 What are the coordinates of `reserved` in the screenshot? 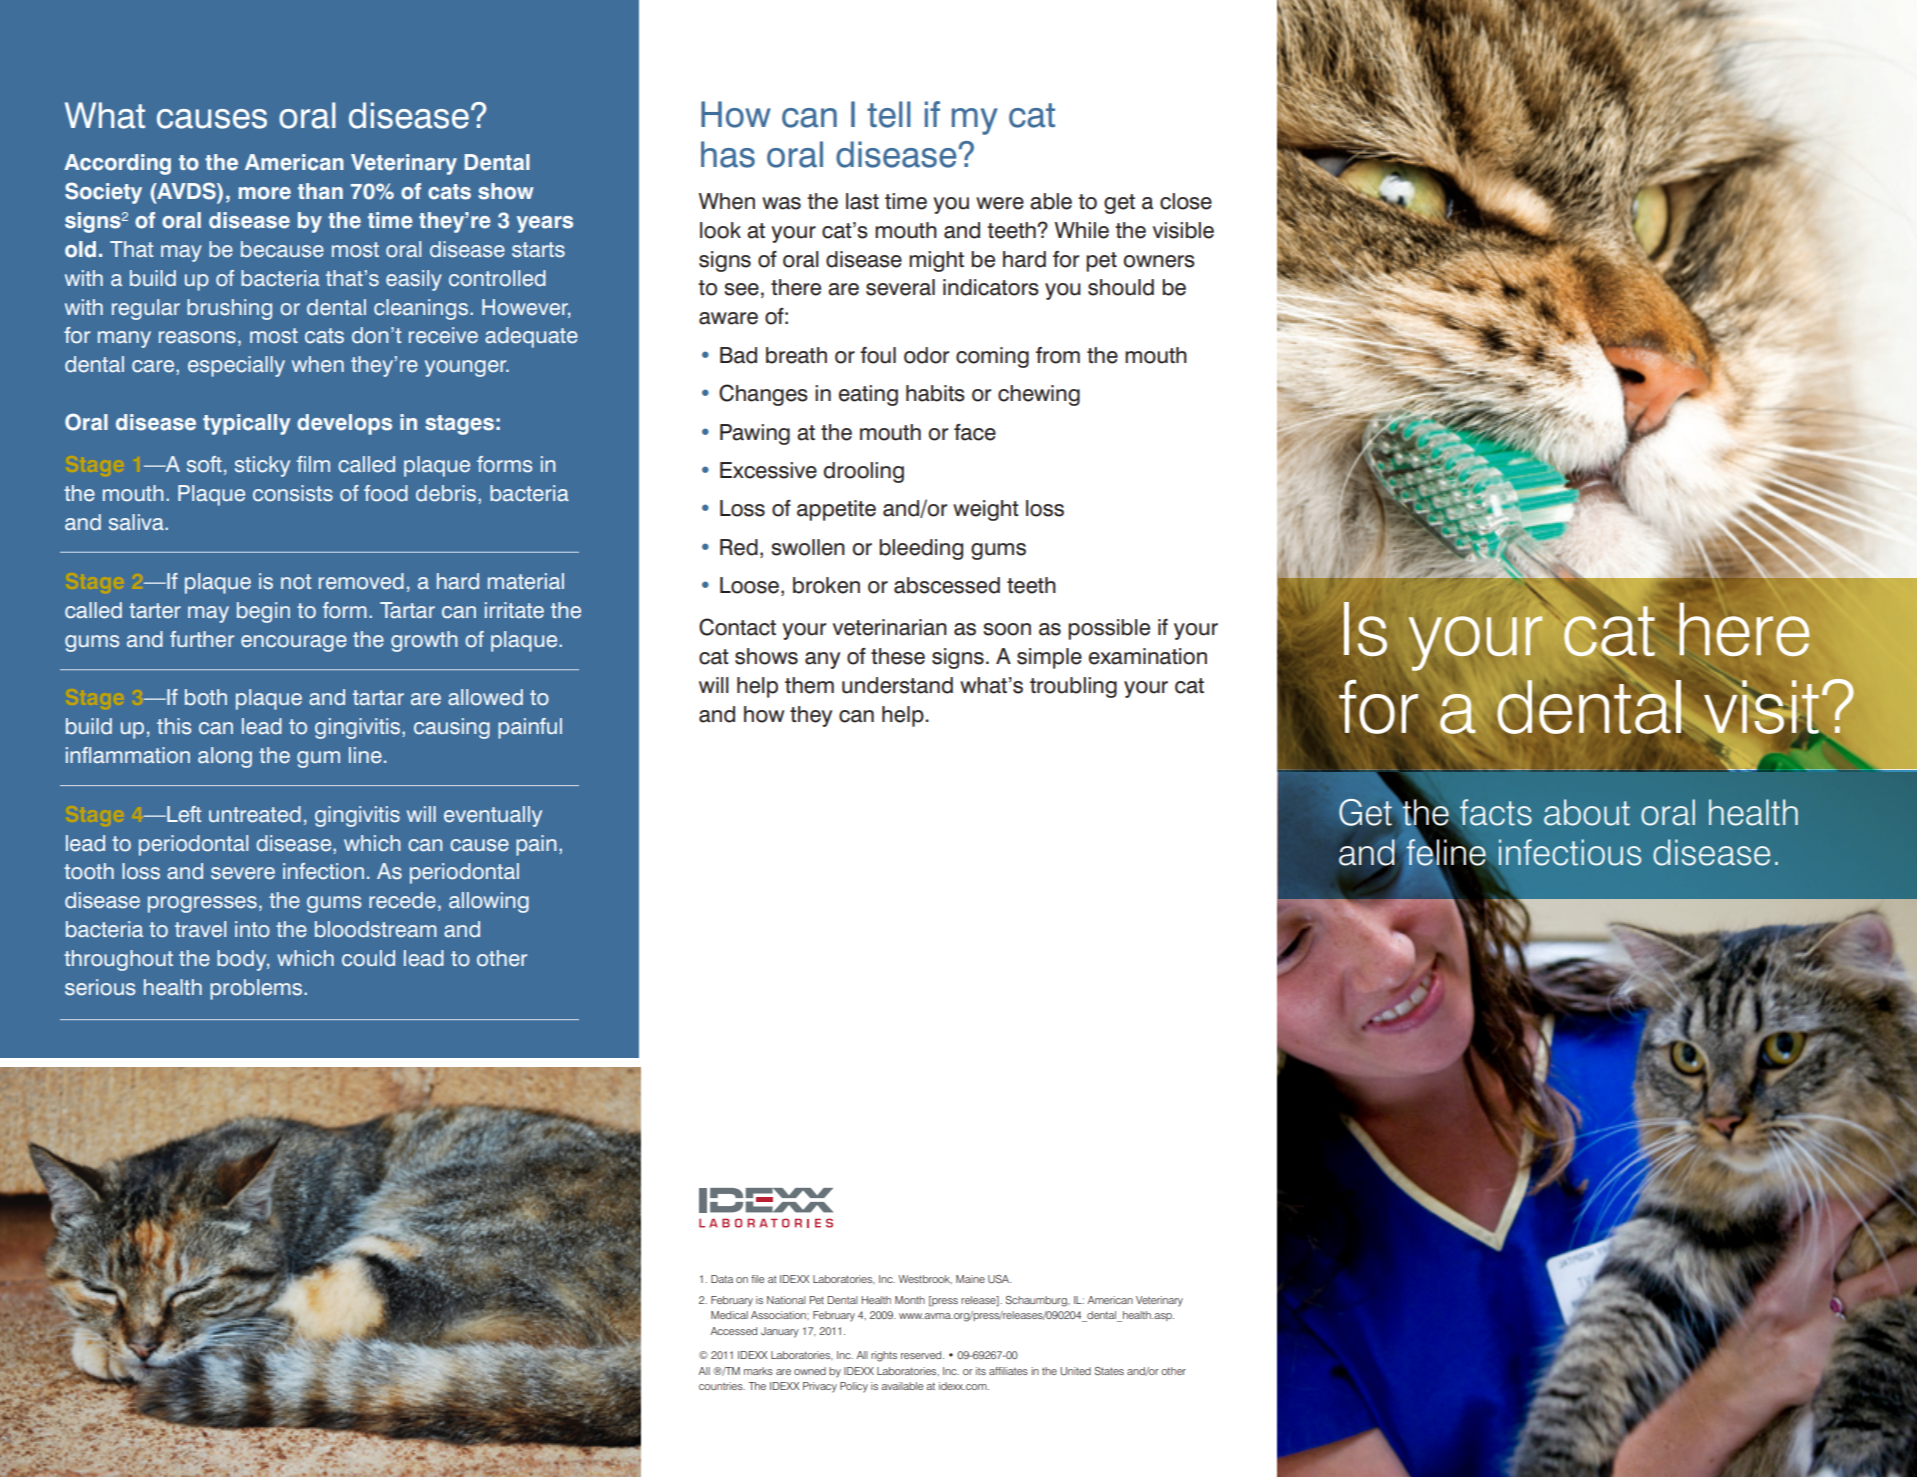 It's located at (922, 1355).
